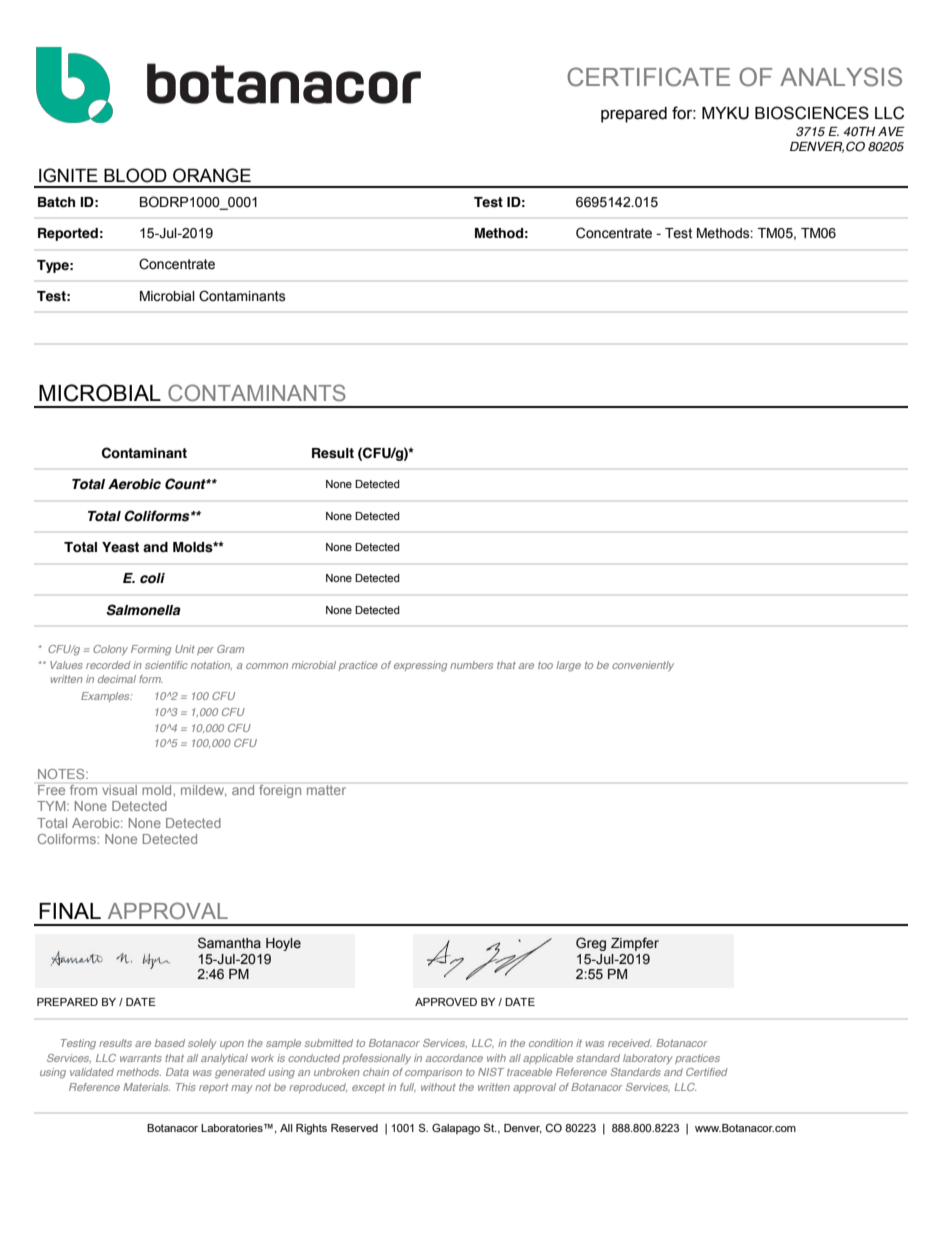  I want to click on Certified, so click(707, 1072).
